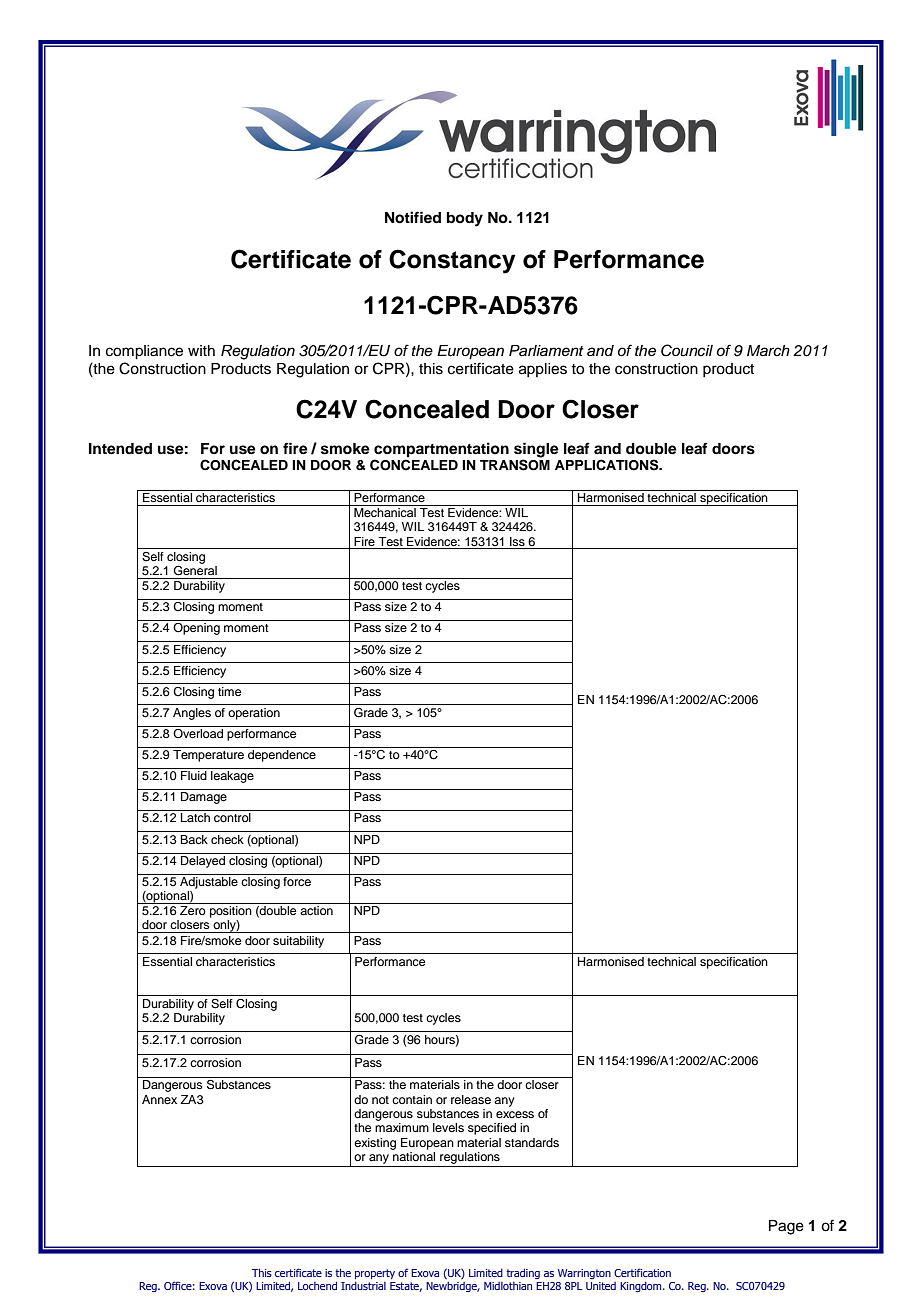 This image has height=1308, width=924. Describe the element at coordinates (363, 1286) in the image. I see `Industrial` at that location.
